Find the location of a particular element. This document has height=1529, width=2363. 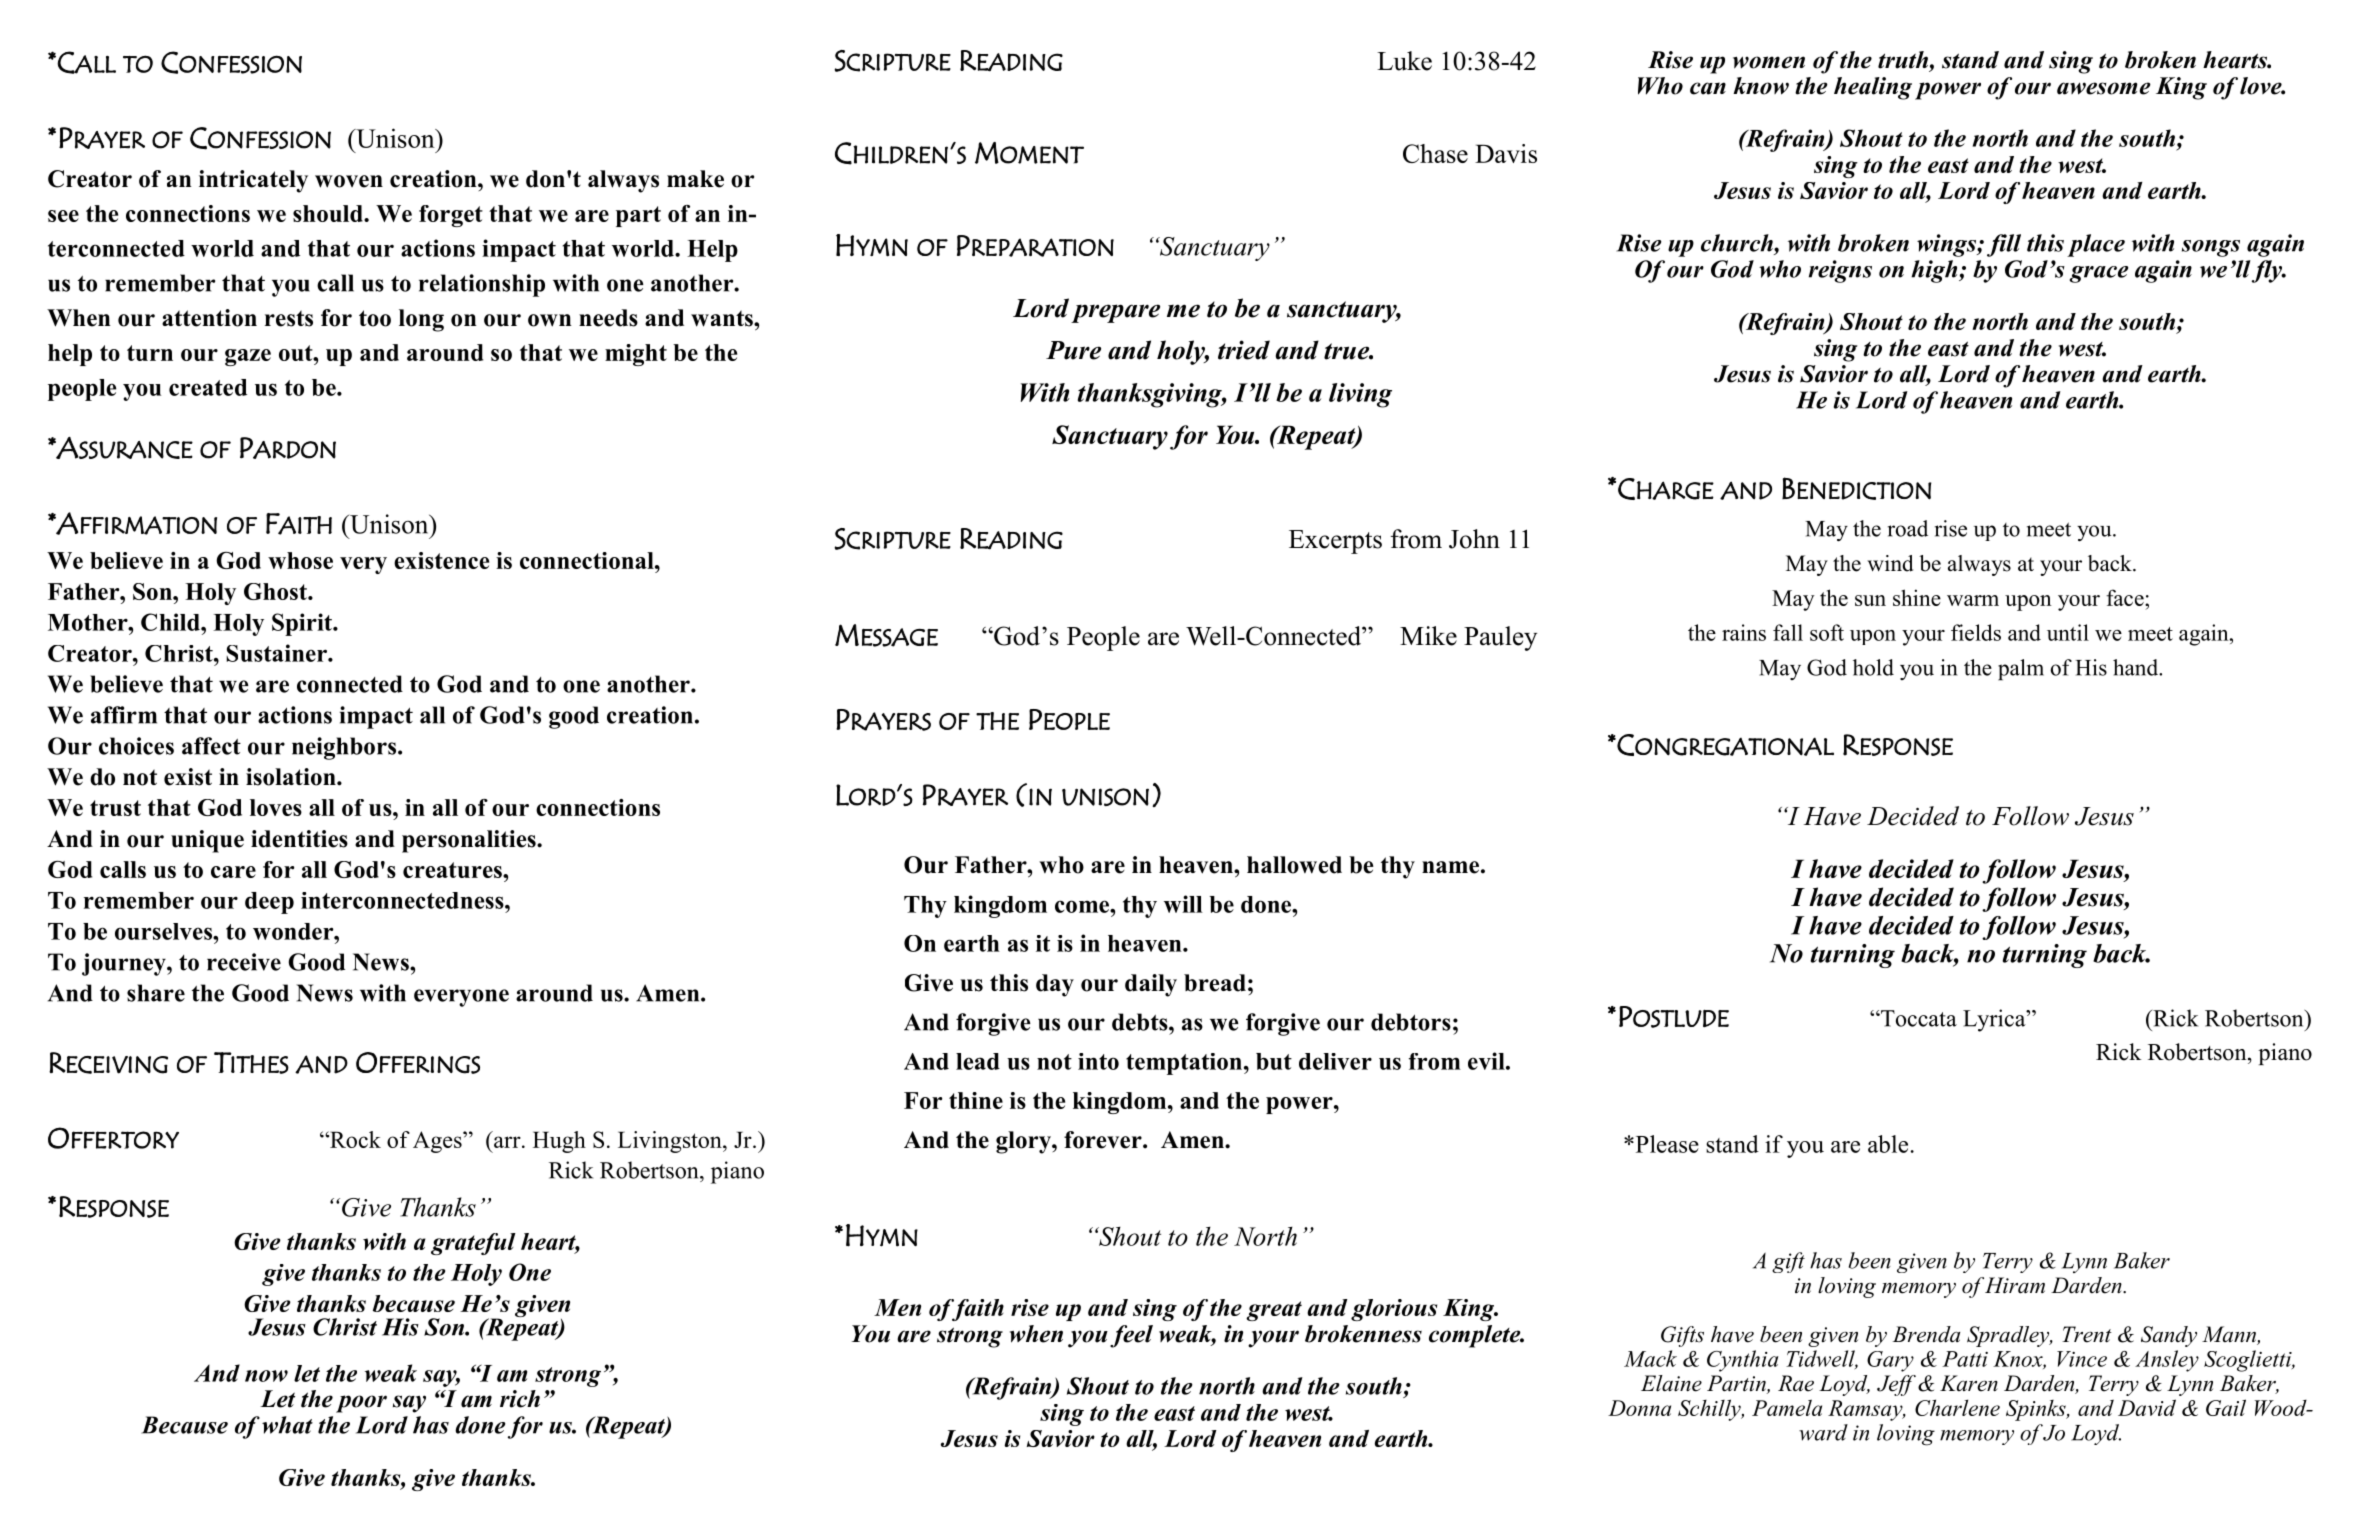

neighbors is located at coordinates (345, 748).
